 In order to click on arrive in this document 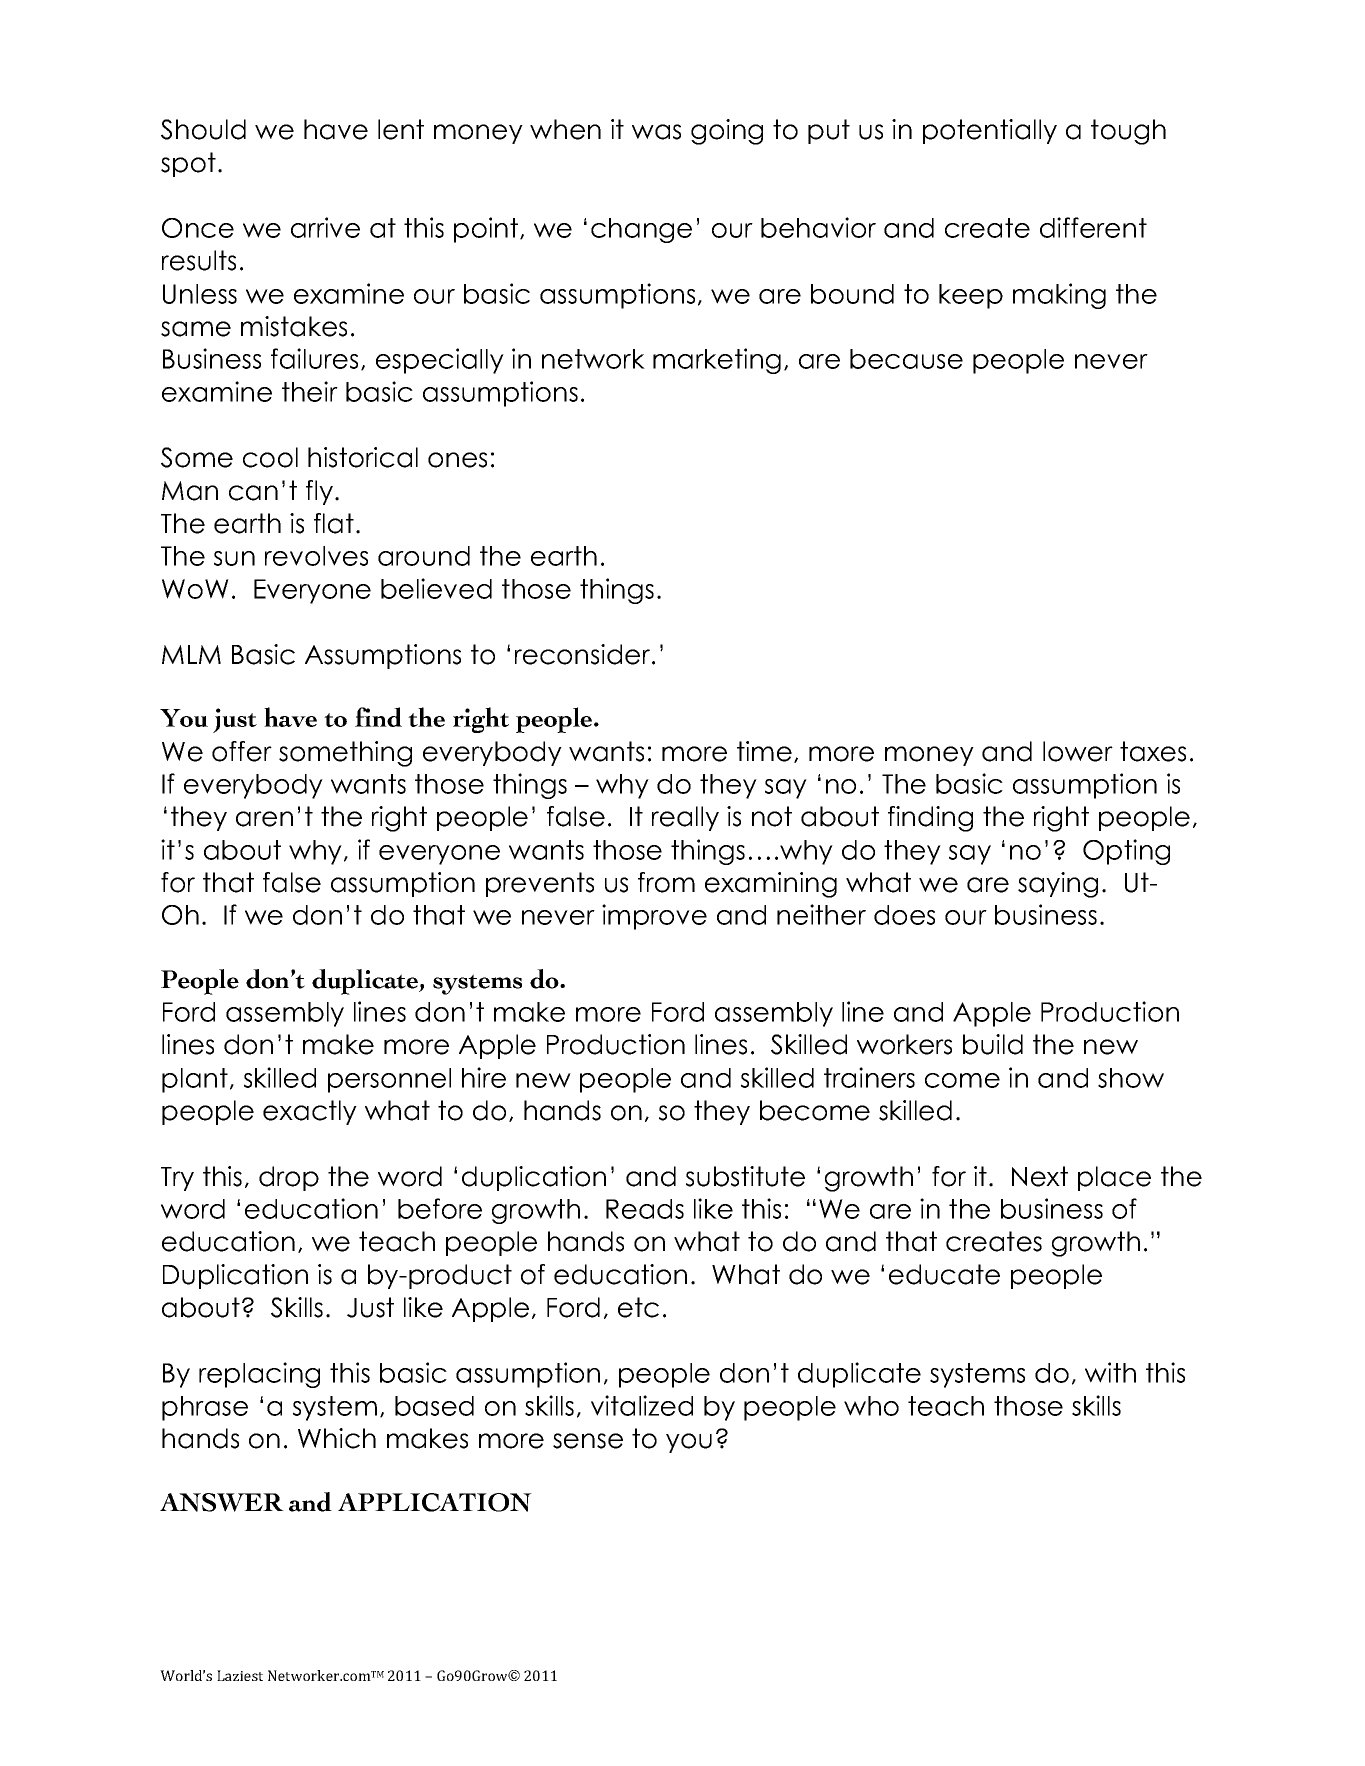, I will do `click(325, 227)`.
